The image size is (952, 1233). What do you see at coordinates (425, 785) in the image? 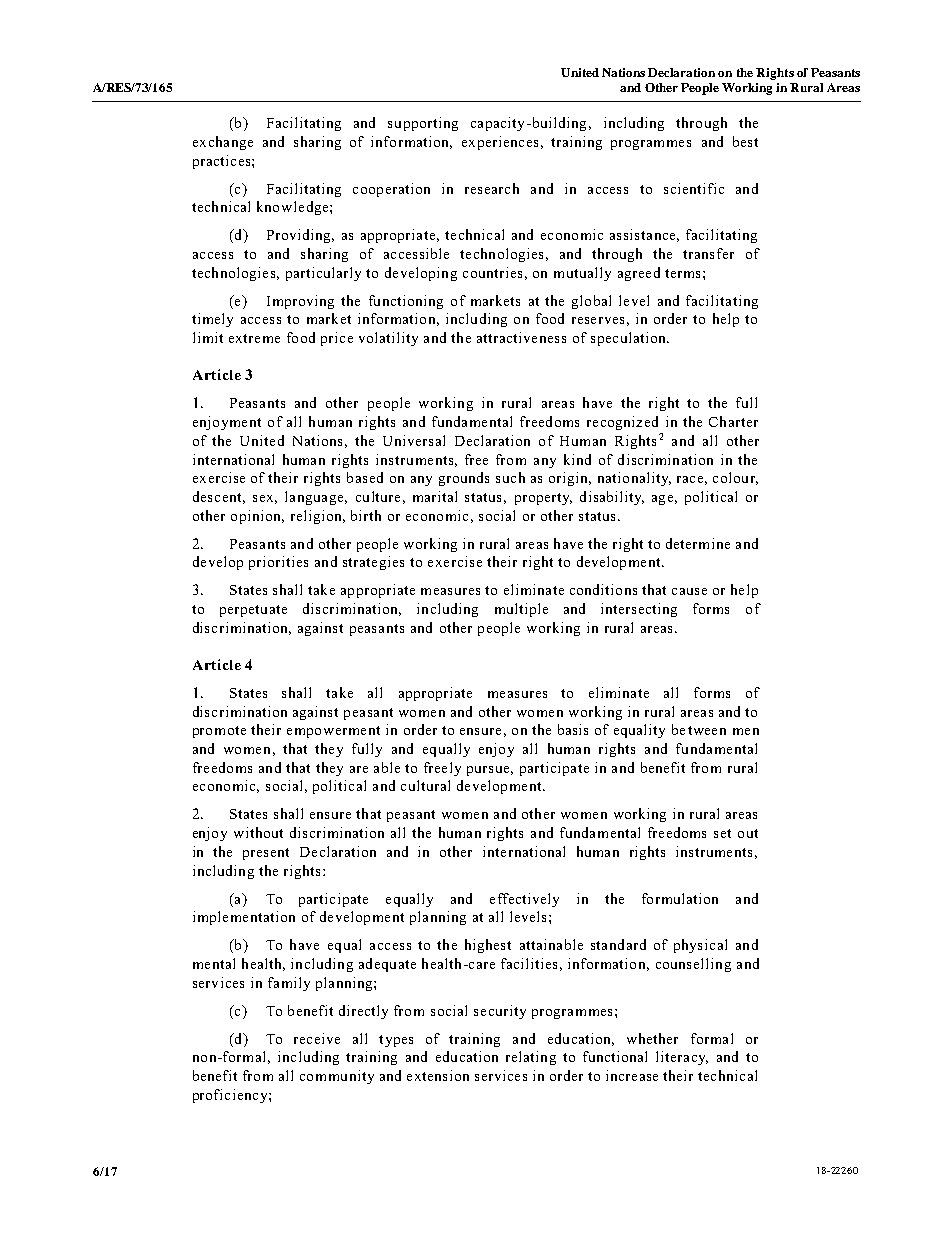
I see `cultural` at bounding box center [425, 785].
